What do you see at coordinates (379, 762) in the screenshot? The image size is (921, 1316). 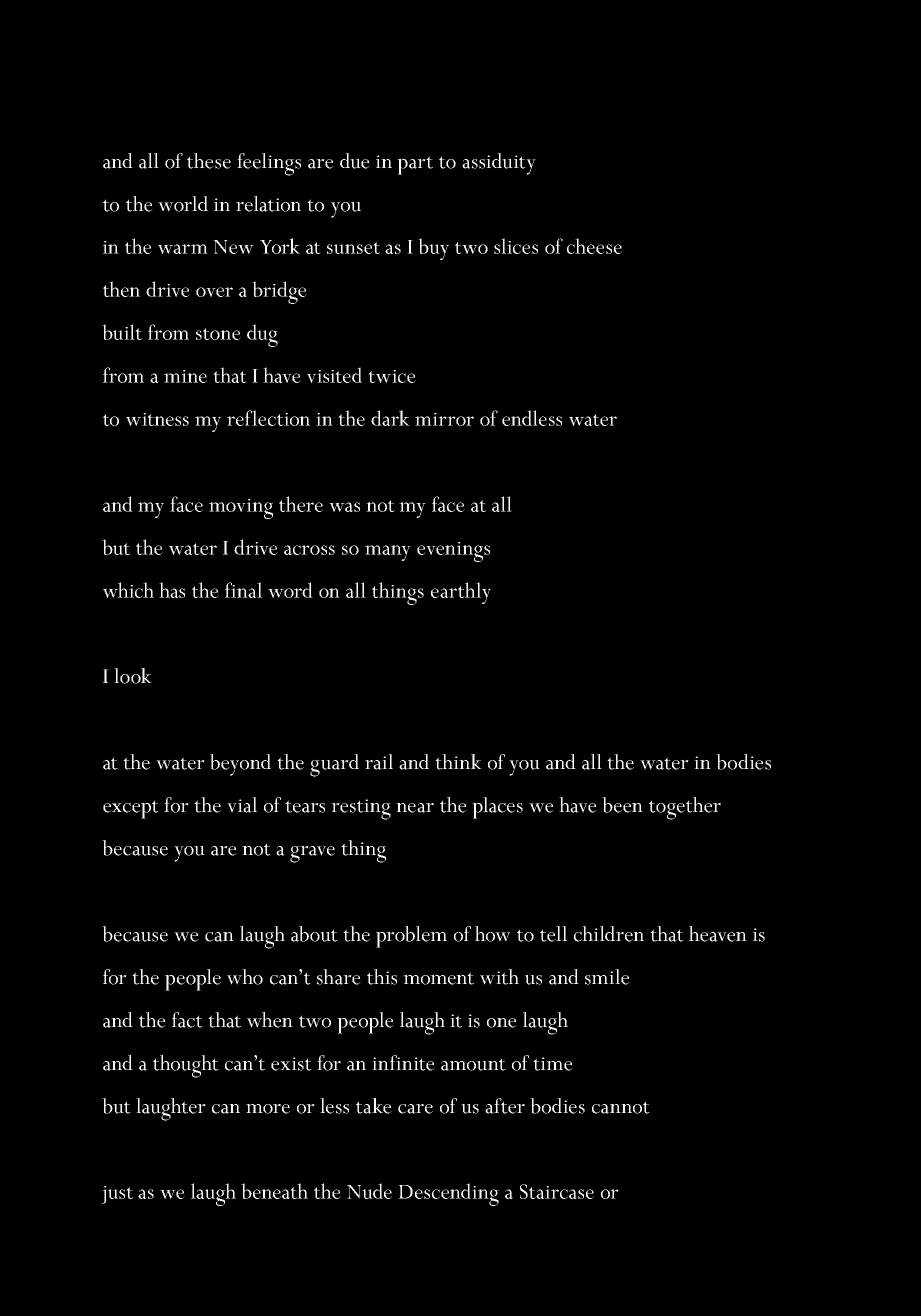 I see `rail` at bounding box center [379, 762].
